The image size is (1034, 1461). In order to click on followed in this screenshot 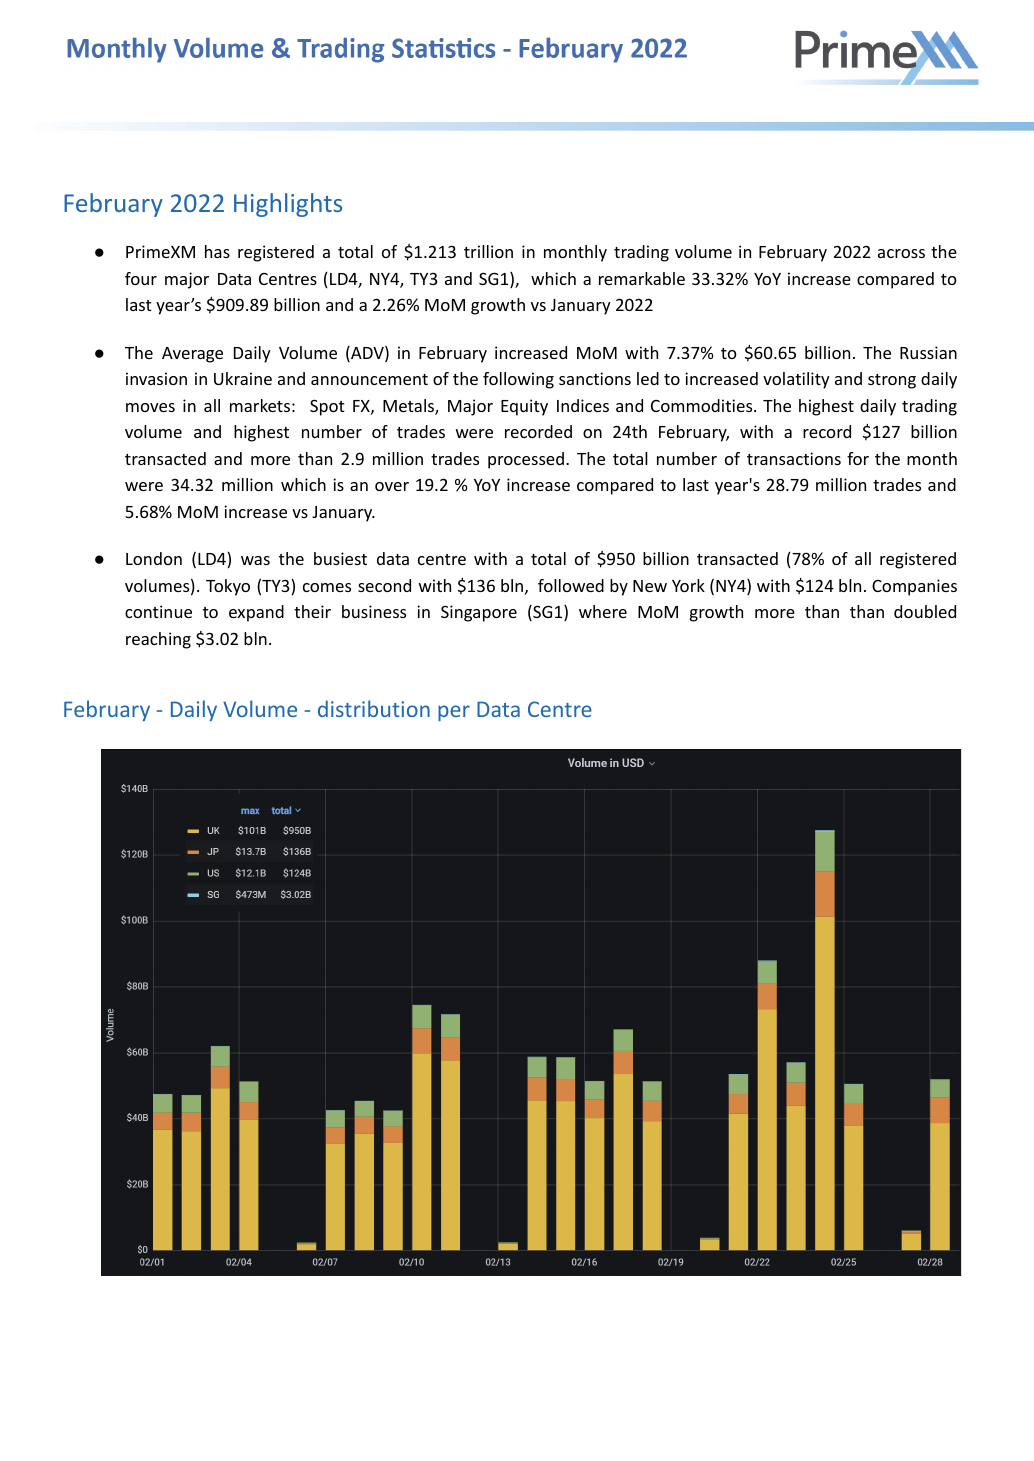, I will do `click(571, 585)`.
